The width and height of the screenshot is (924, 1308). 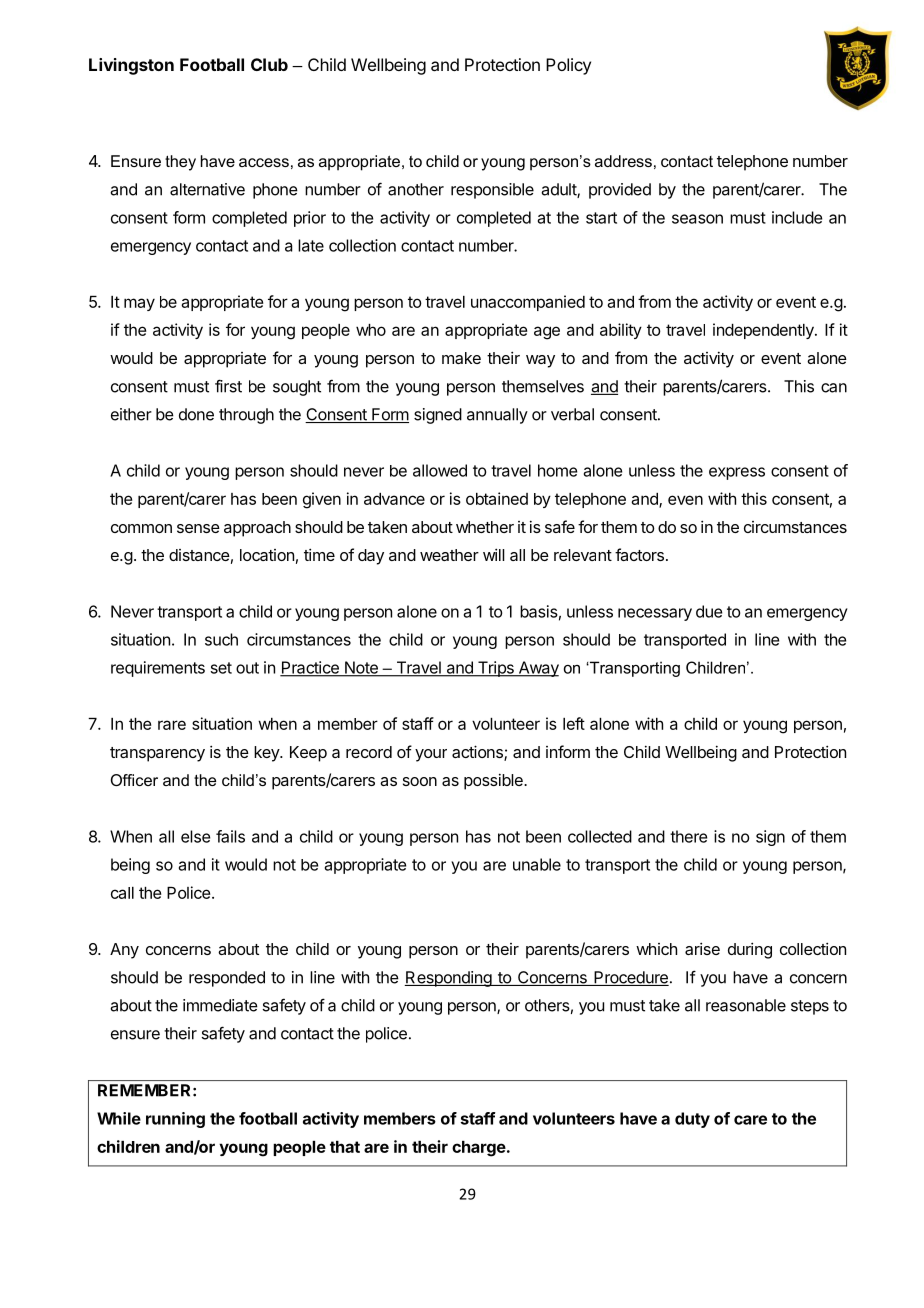 What do you see at coordinates (221, 639) in the screenshot?
I see `such` at bounding box center [221, 639].
